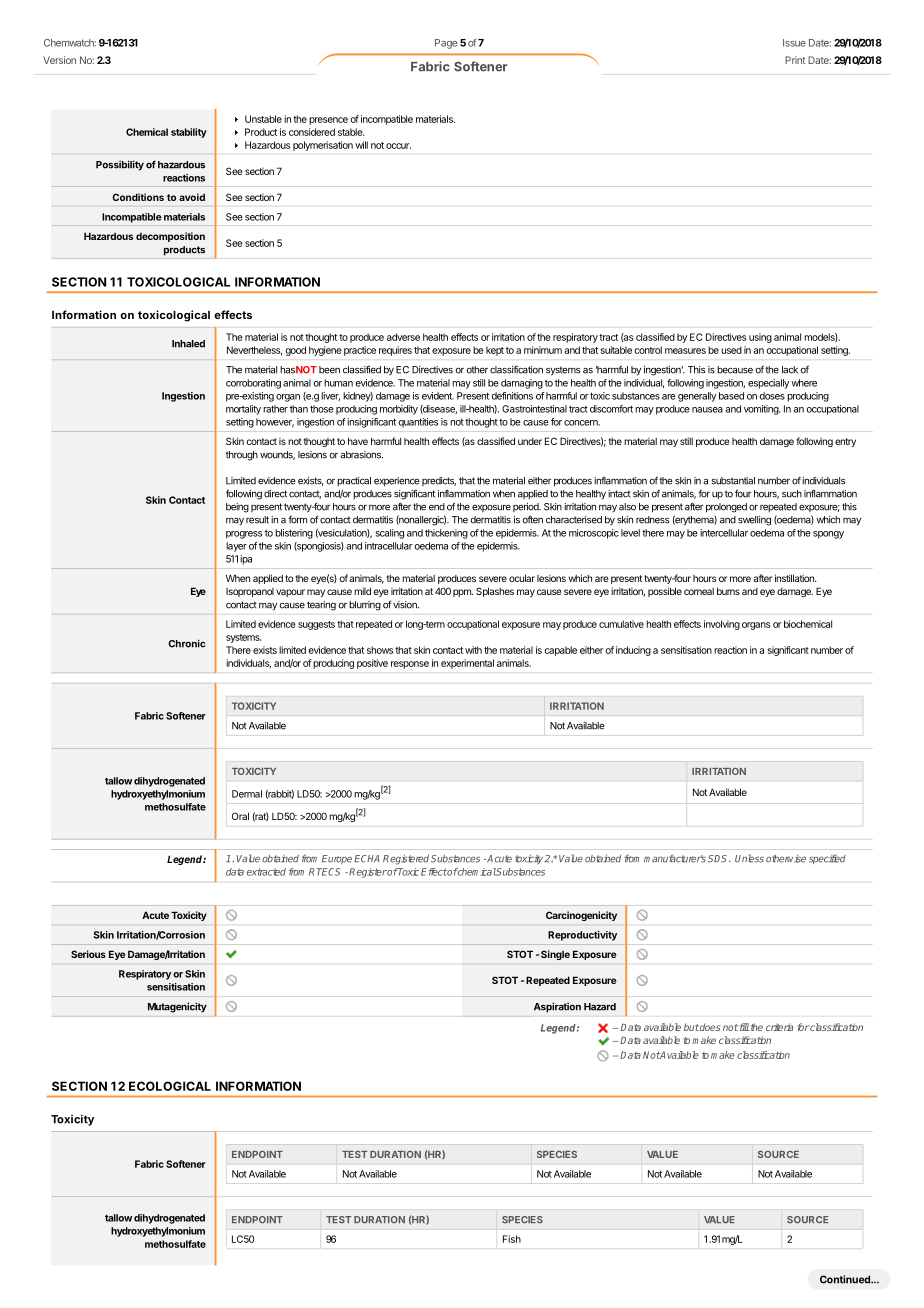 This image has height=1308, width=924. I want to click on involving, so click(722, 625).
